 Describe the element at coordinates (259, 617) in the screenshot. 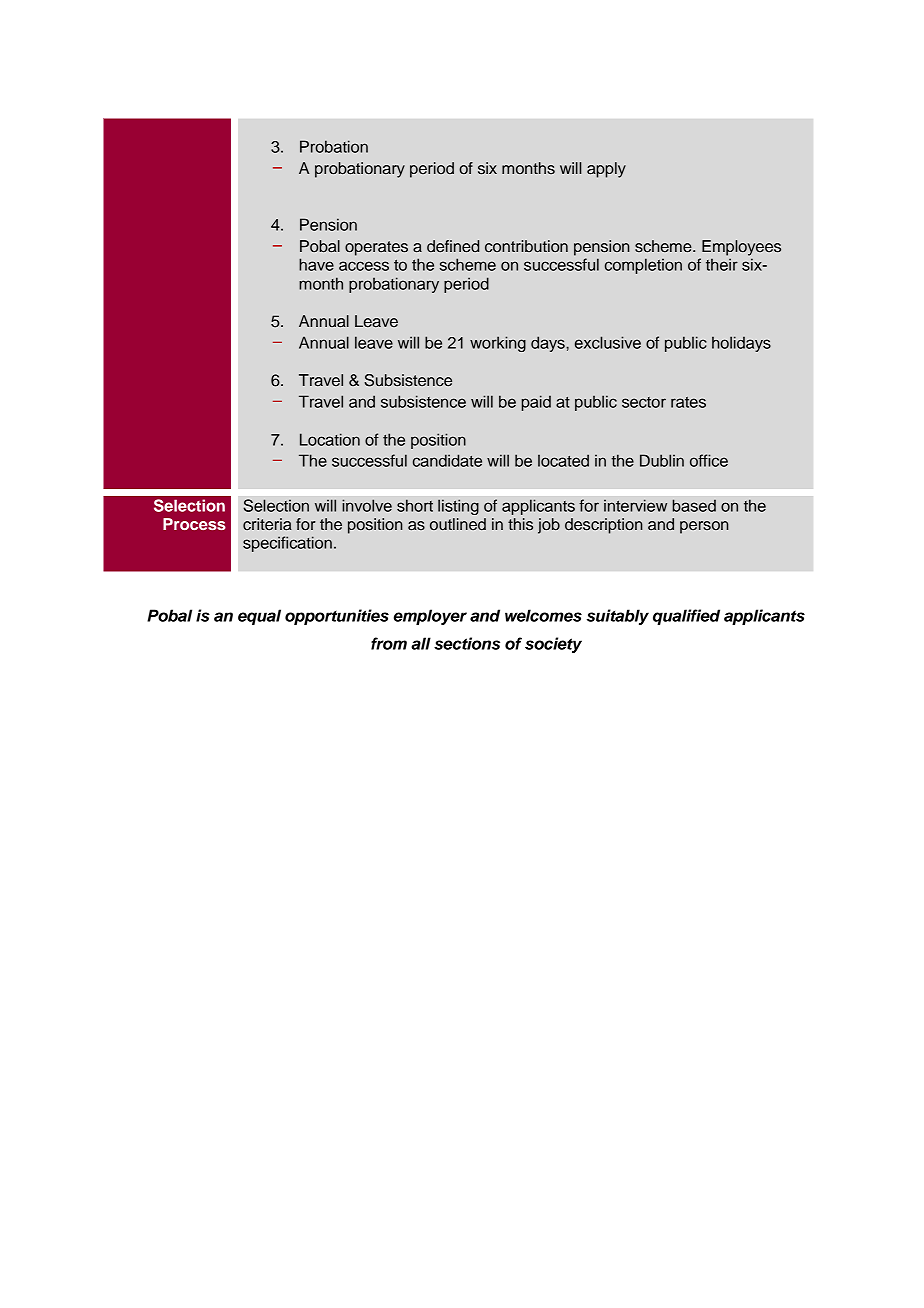

I see `equal` at that location.
